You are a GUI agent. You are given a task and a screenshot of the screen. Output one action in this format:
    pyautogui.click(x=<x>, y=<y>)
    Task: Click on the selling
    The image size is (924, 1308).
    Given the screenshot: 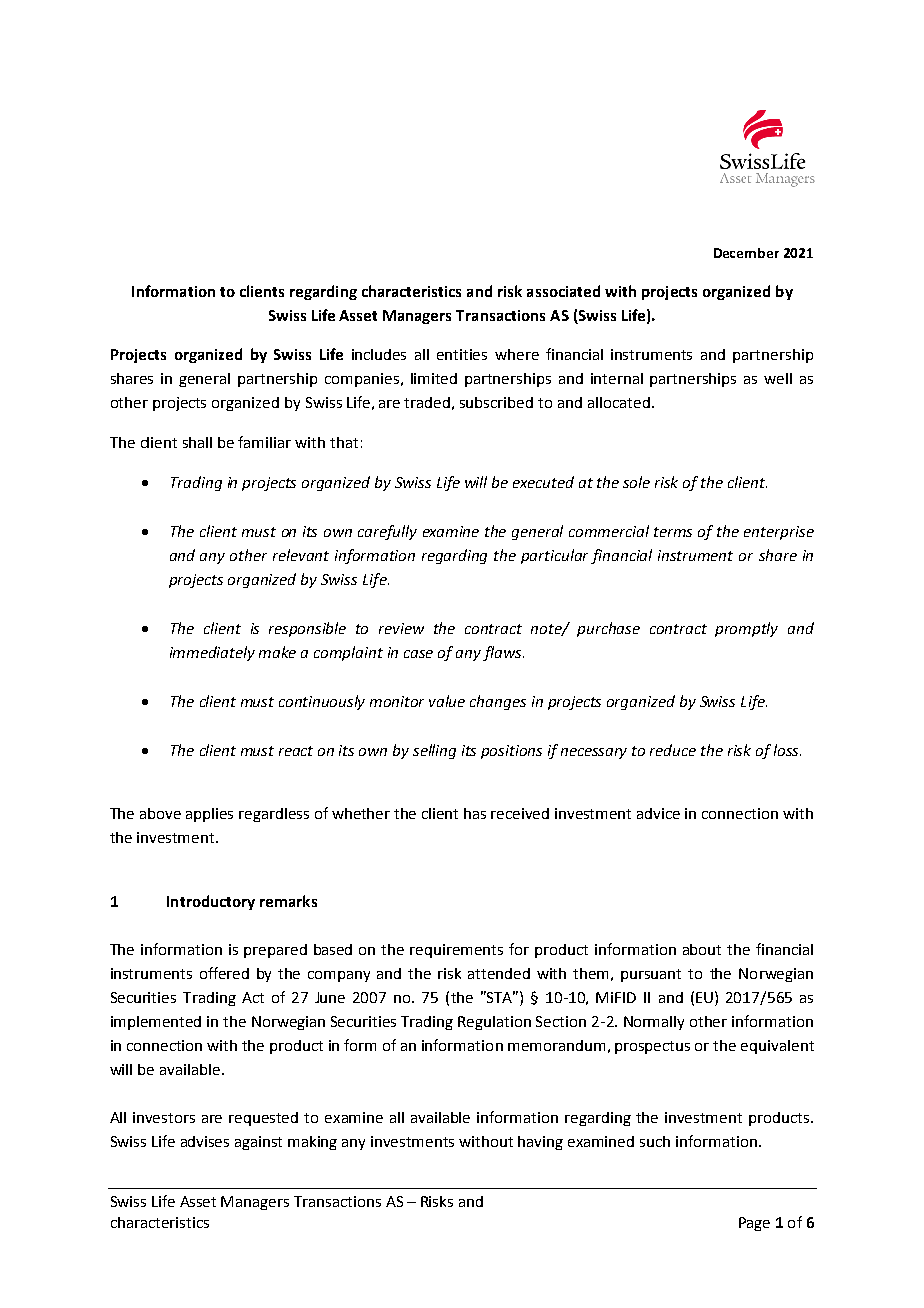 What is the action you would take?
    pyautogui.click(x=434, y=751)
